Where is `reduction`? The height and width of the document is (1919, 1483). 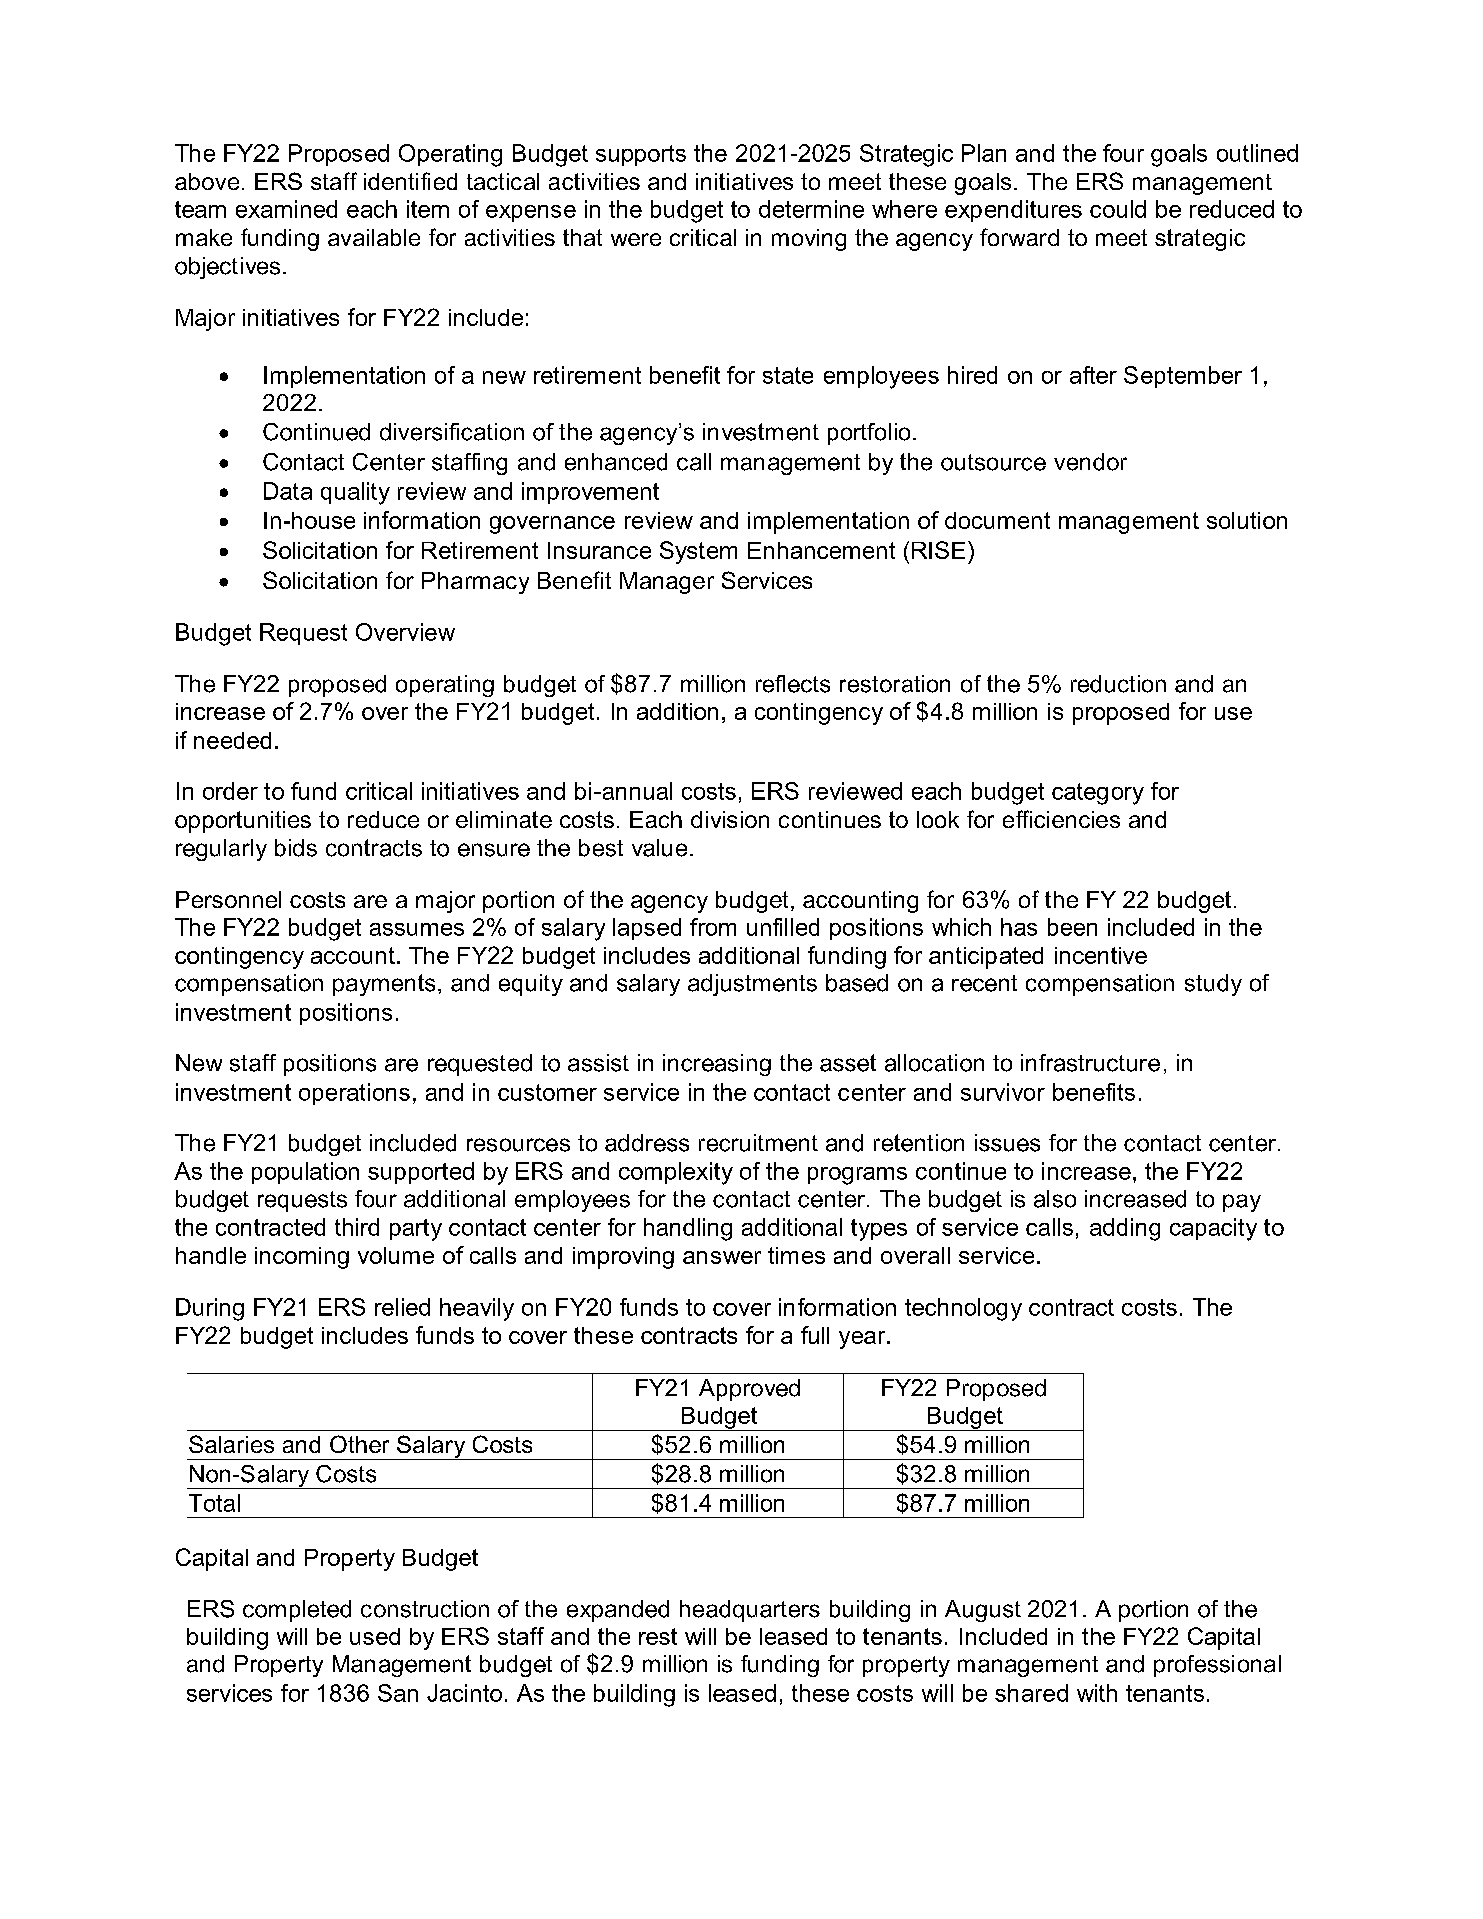
reduction is located at coordinates (1118, 684).
